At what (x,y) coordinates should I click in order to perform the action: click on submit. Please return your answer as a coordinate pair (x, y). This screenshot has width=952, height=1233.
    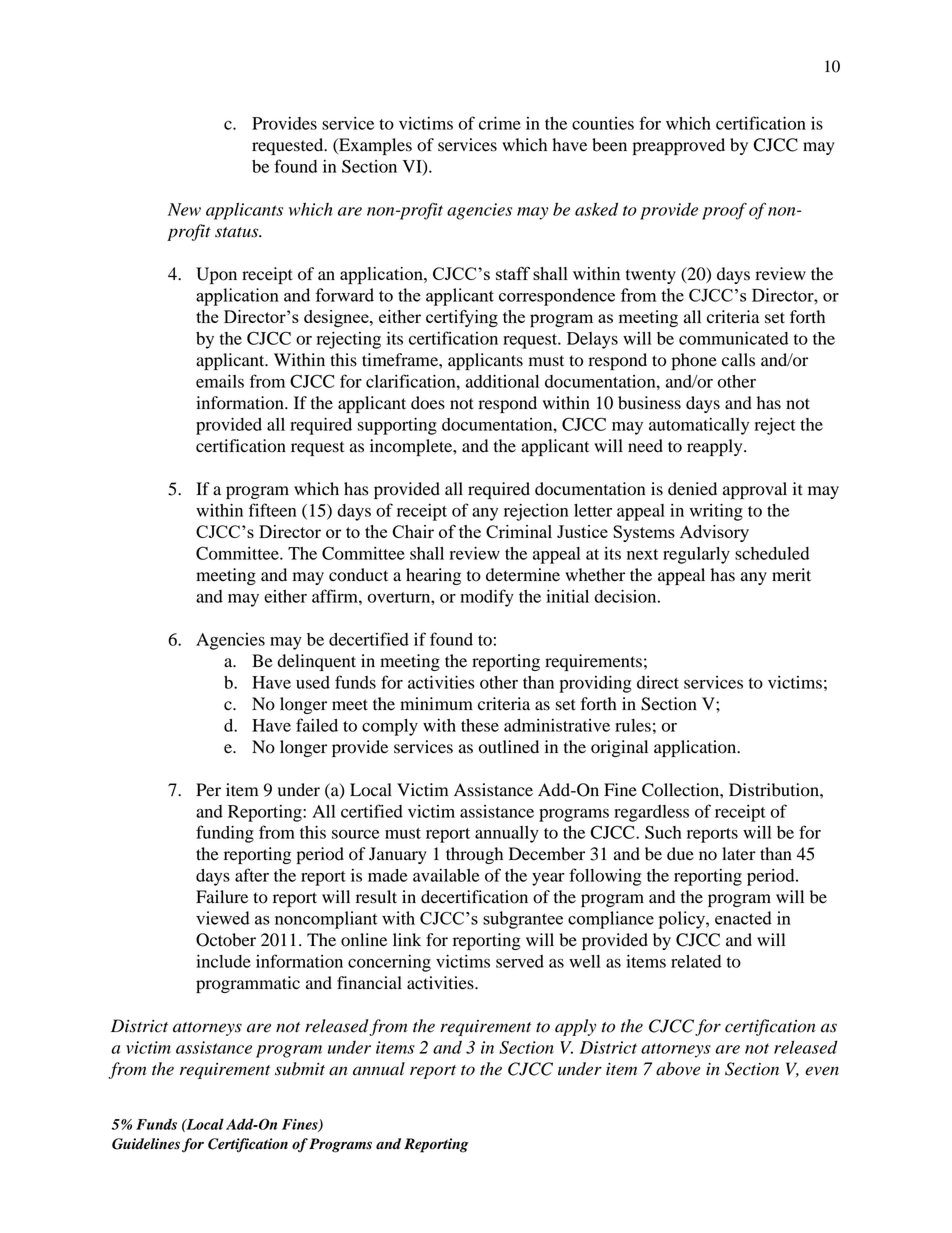
    Looking at the image, I should click on (300, 1069).
